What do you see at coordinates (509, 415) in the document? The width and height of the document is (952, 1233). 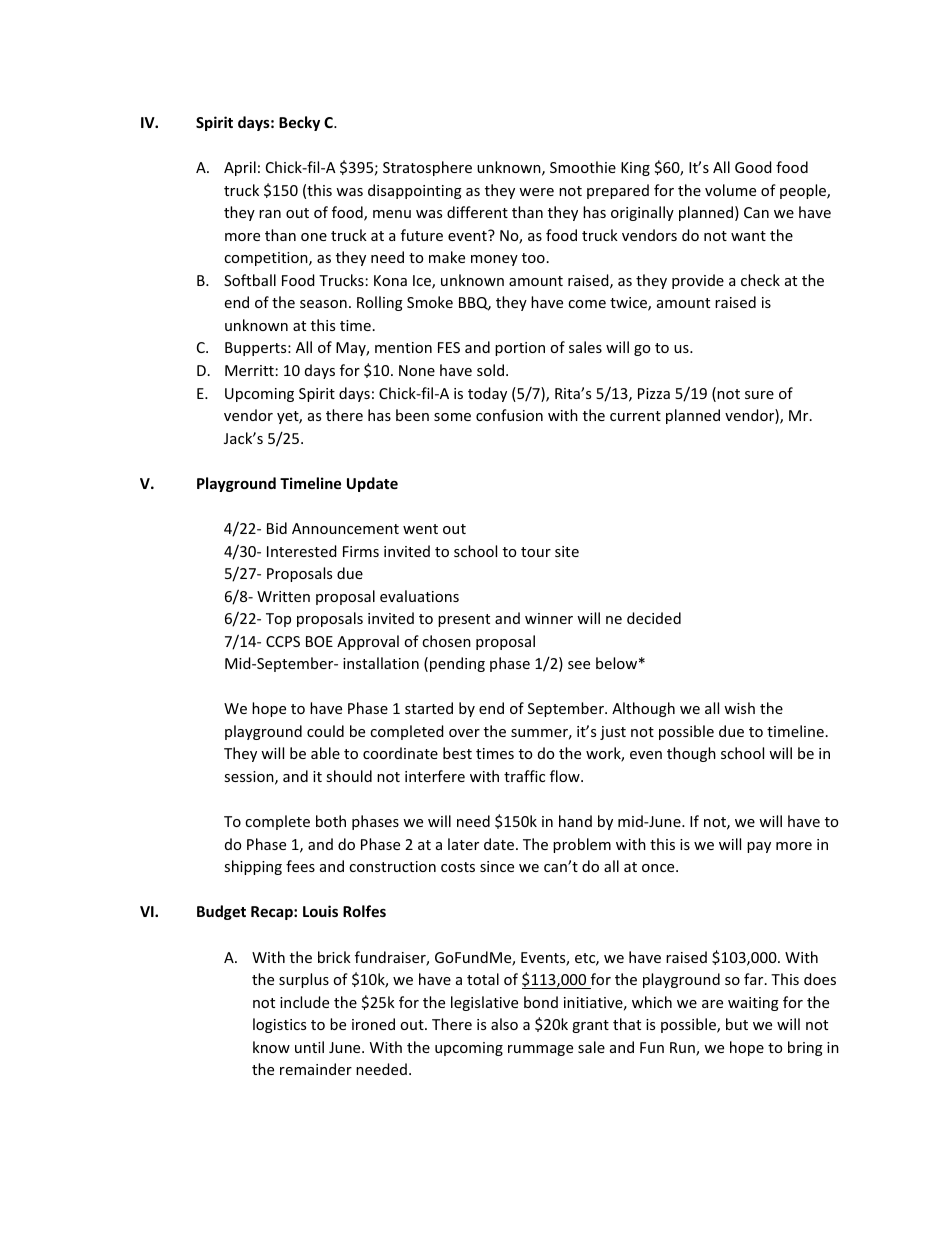 I see `confusion` at bounding box center [509, 415].
